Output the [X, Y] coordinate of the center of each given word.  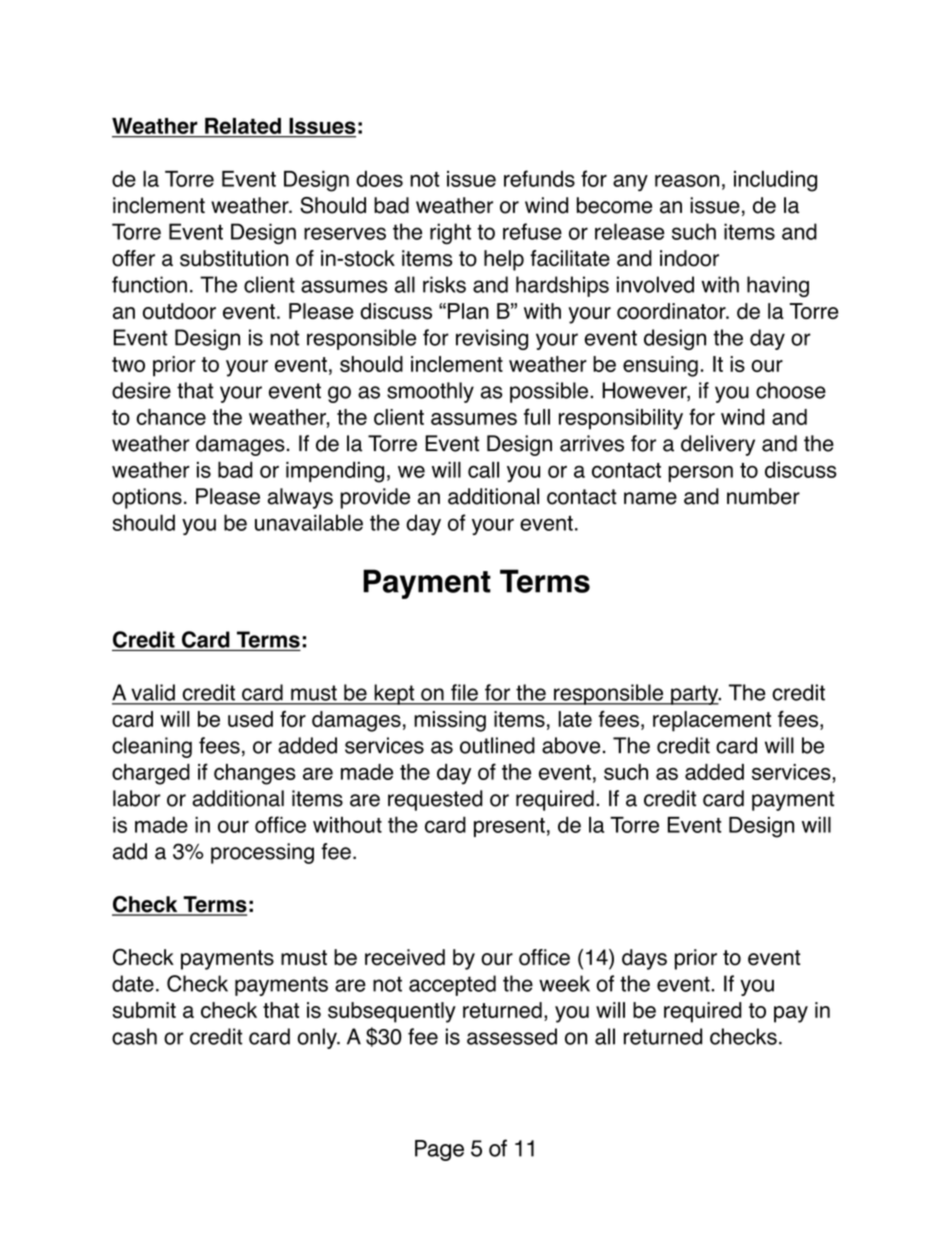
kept [394, 694]
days [644, 959]
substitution [234, 258]
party [695, 695]
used [250, 719]
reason [687, 180]
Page [439, 1150]
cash [134, 1036]
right [450, 234]
